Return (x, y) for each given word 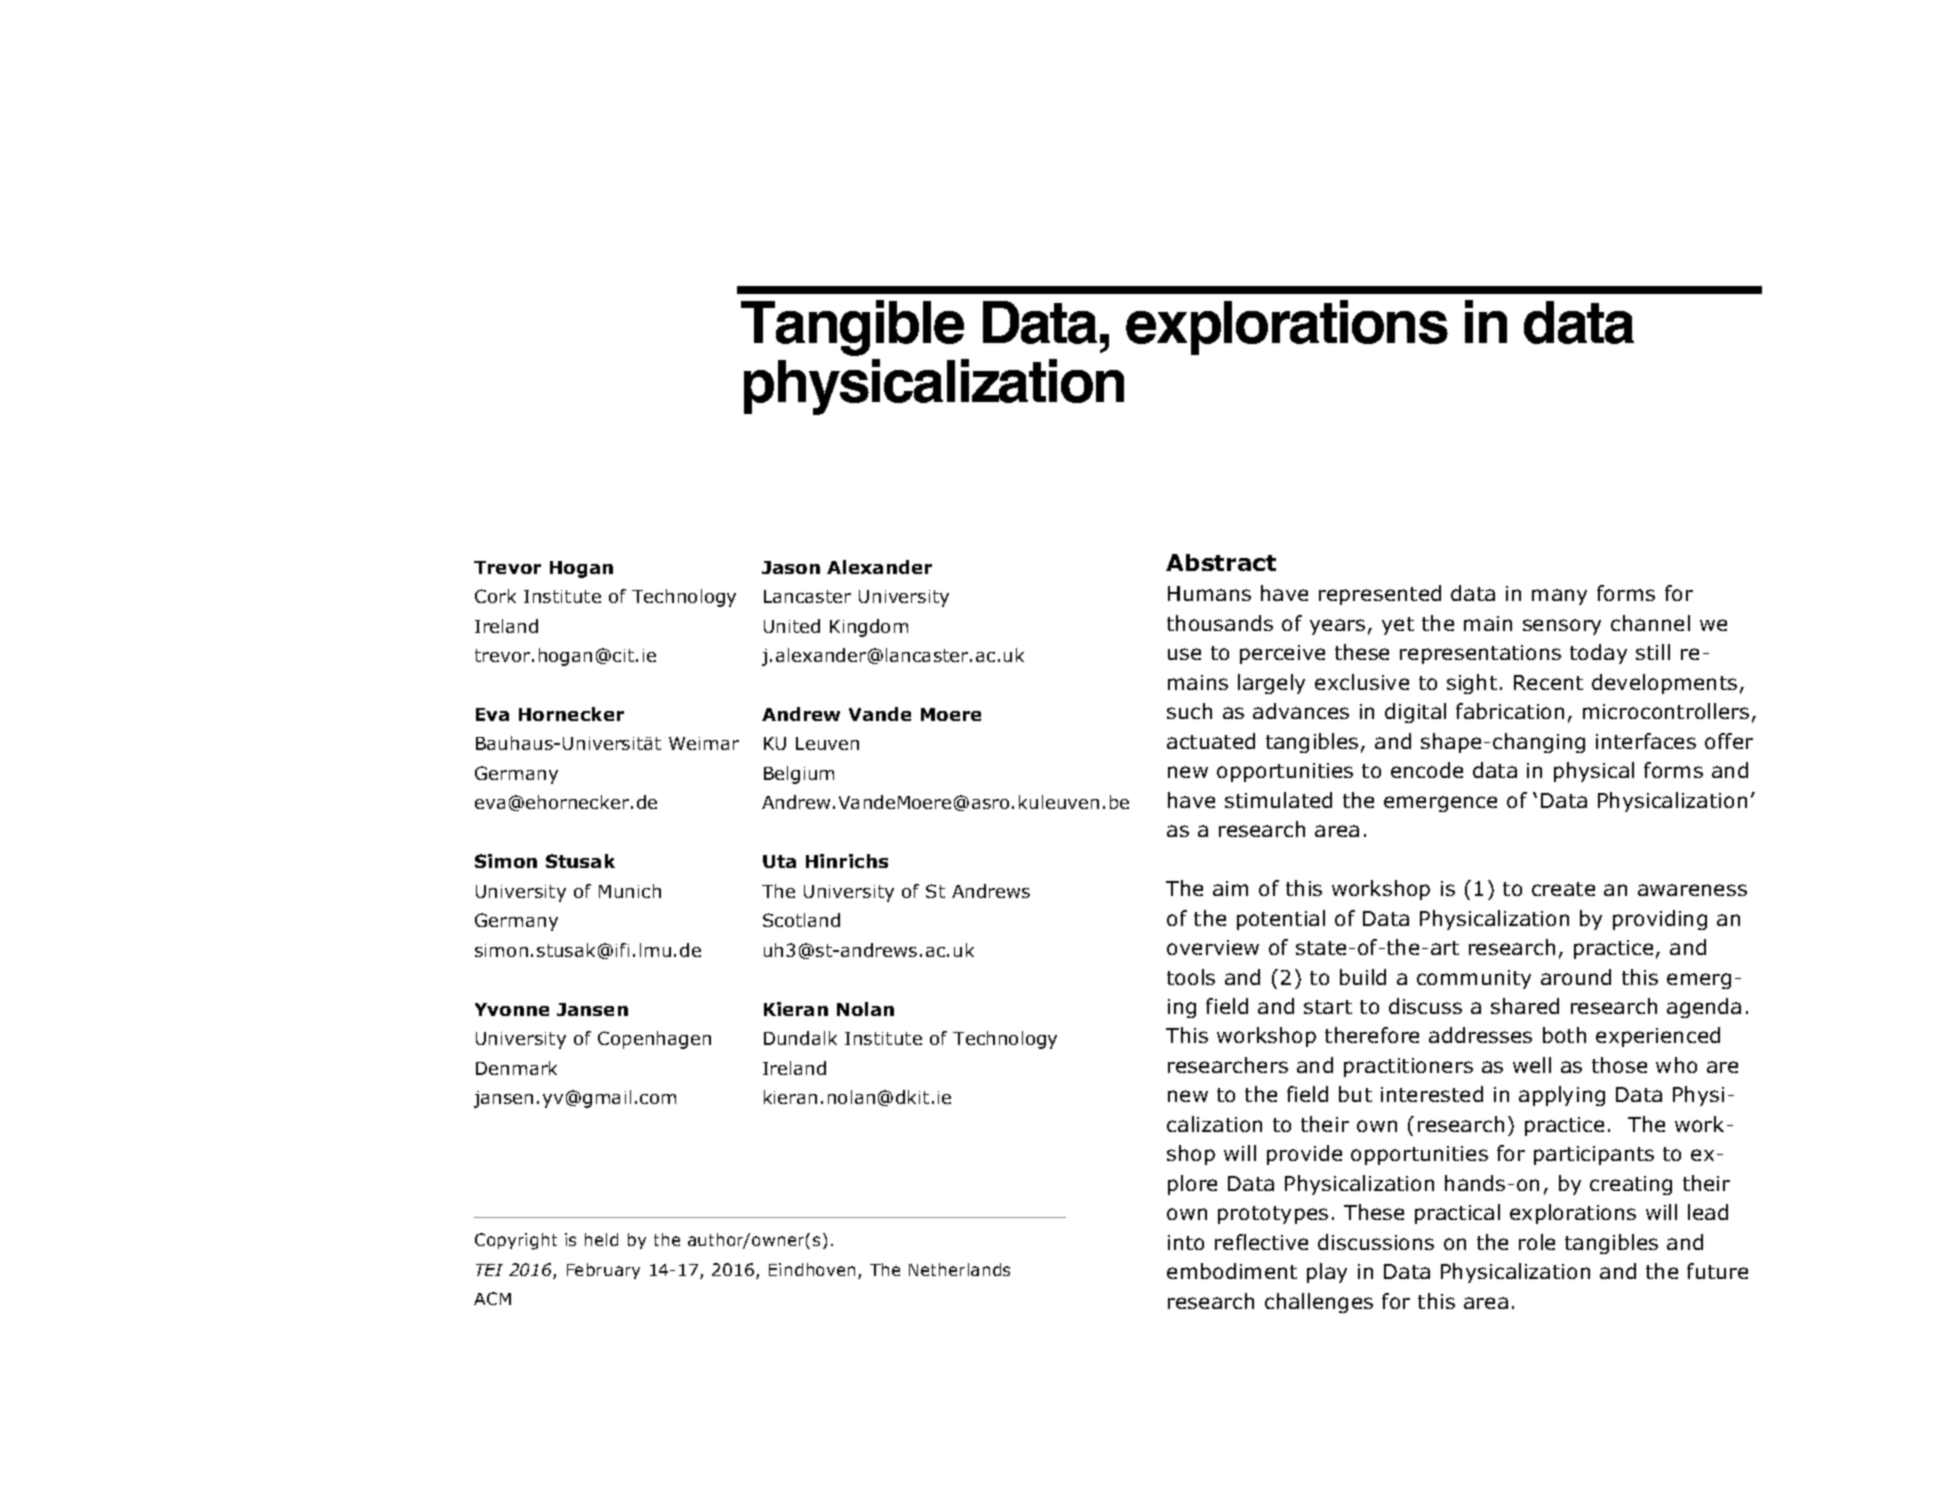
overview (1213, 947)
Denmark (516, 1068)
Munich (630, 891)
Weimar (704, 743)
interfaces (1646, 741)
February (603, 1271)
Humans (1209, 593)
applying (1562, 1096)
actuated (1211, 741)
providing (1660, 920)
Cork (495, 596)
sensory (1562, 627)
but (1355, 1094)
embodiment (1232, 1271)
